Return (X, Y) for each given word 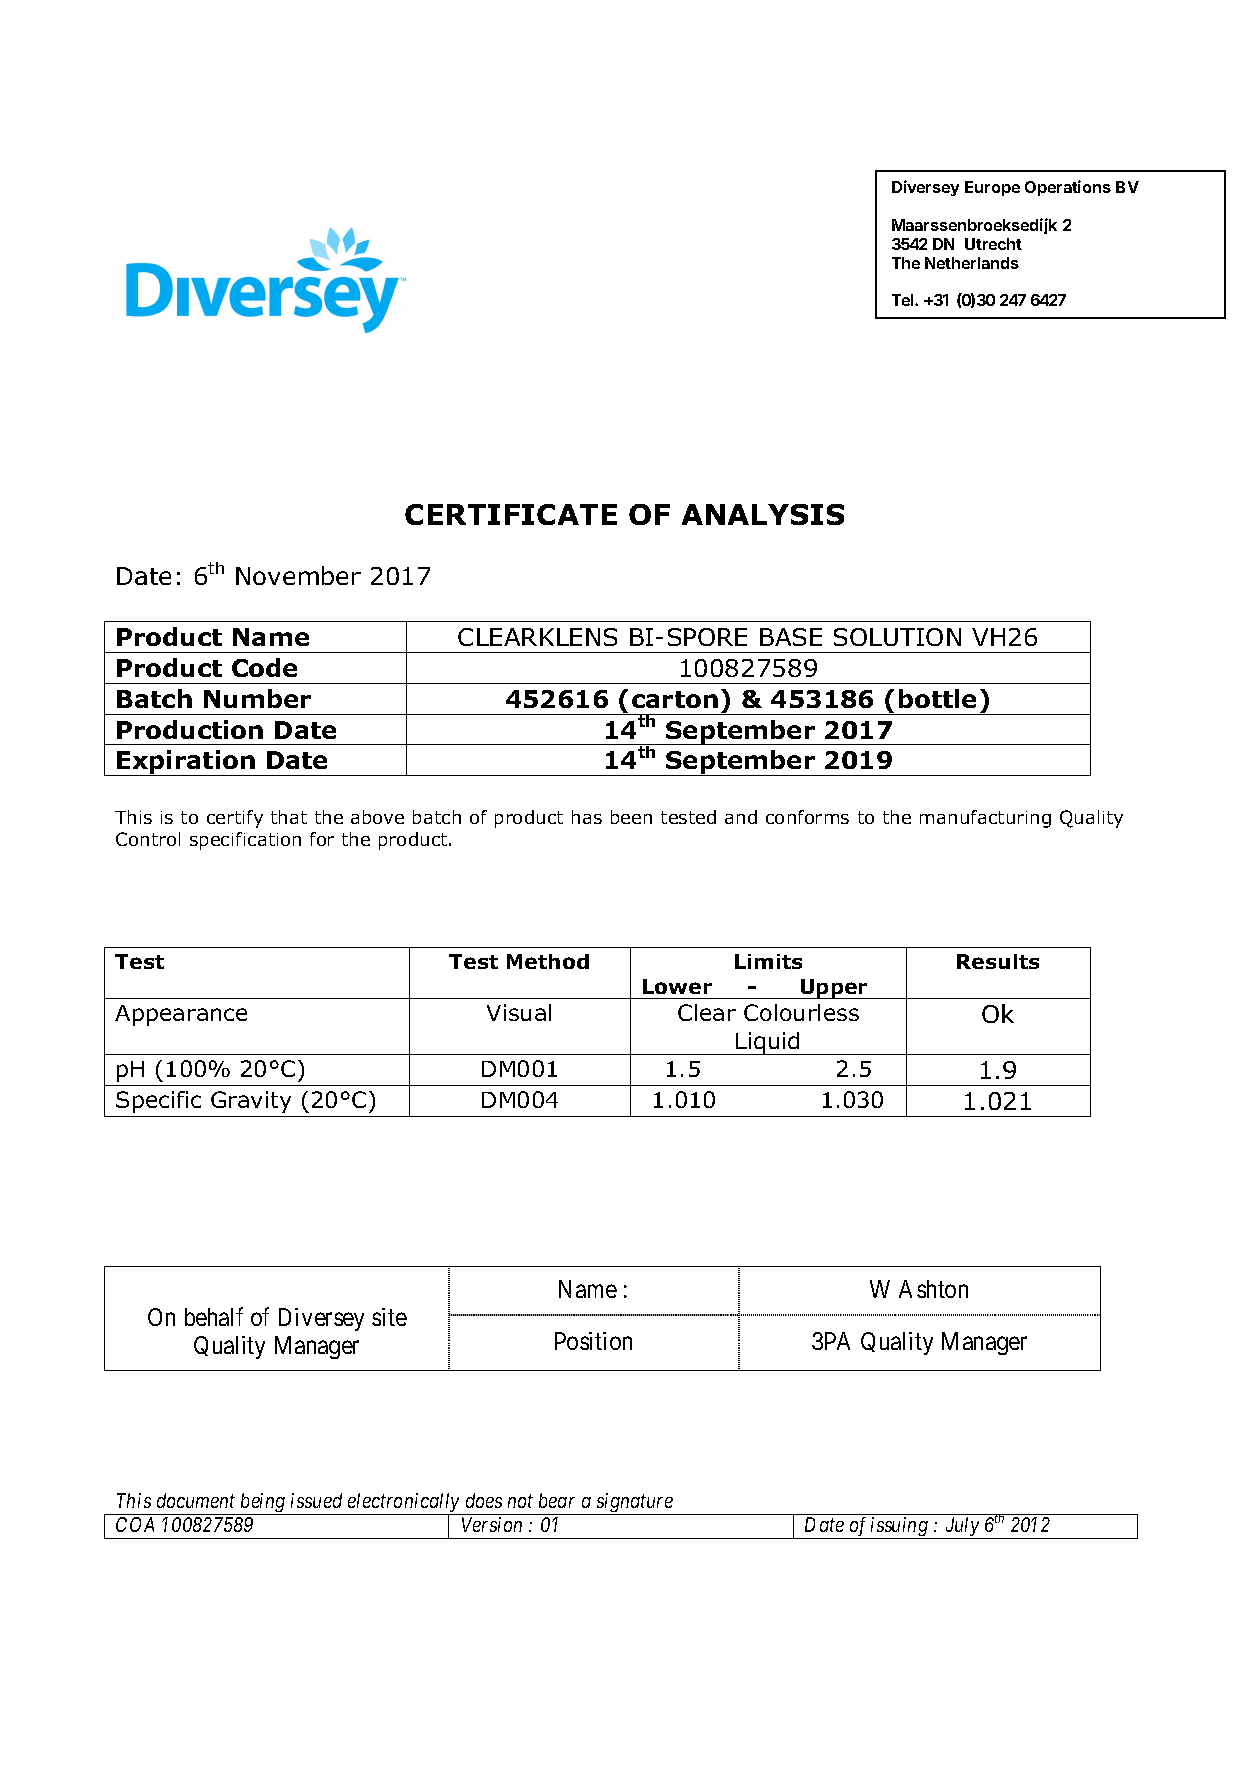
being (263, 1504)
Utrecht (993, 244)
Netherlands (972, 263)
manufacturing (985, 819)
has (587, 817)
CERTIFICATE (511, 514)
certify (235, 819)
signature (635, 1504)
